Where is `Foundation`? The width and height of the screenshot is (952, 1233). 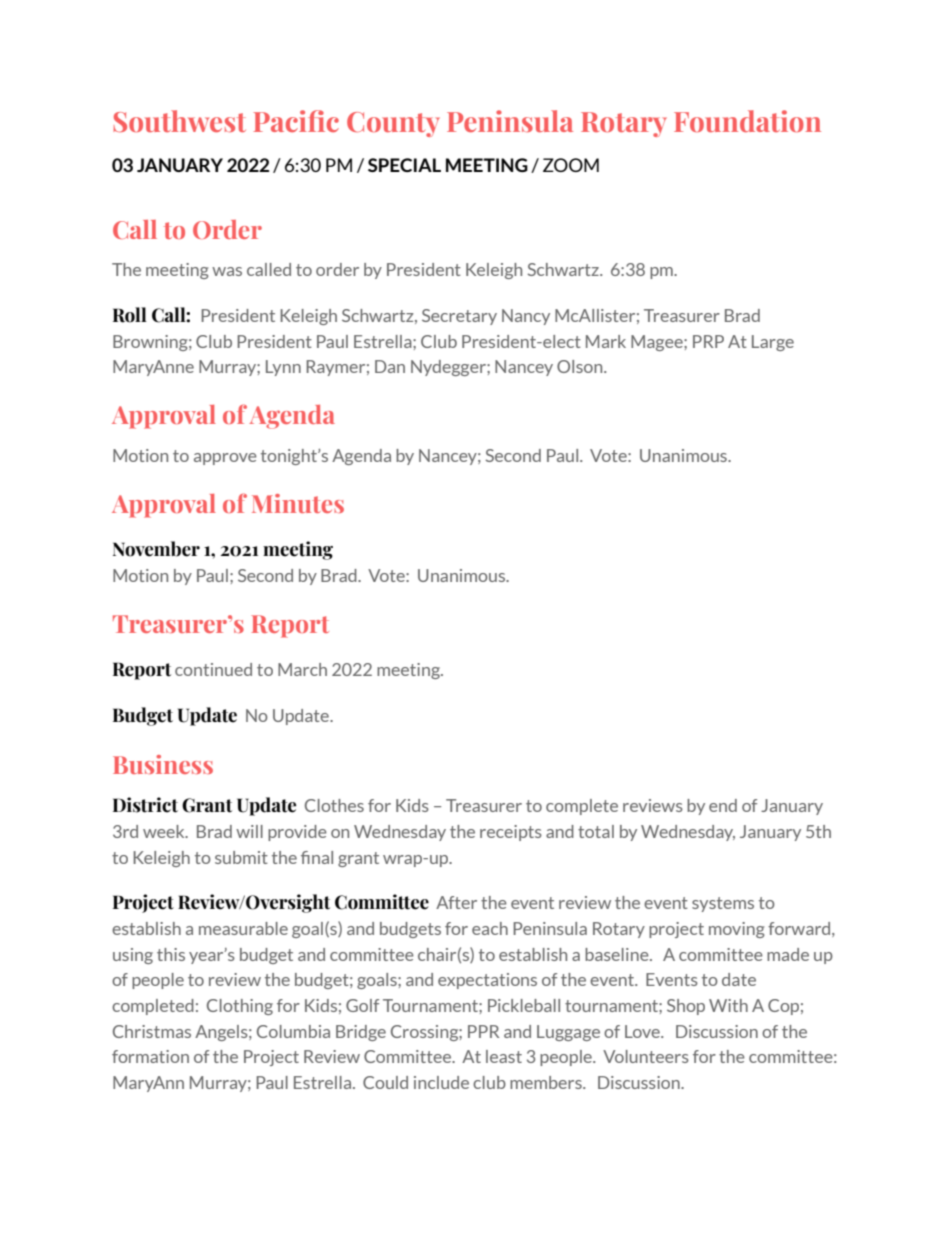
Foundation is located at coordinates (747, 121).
